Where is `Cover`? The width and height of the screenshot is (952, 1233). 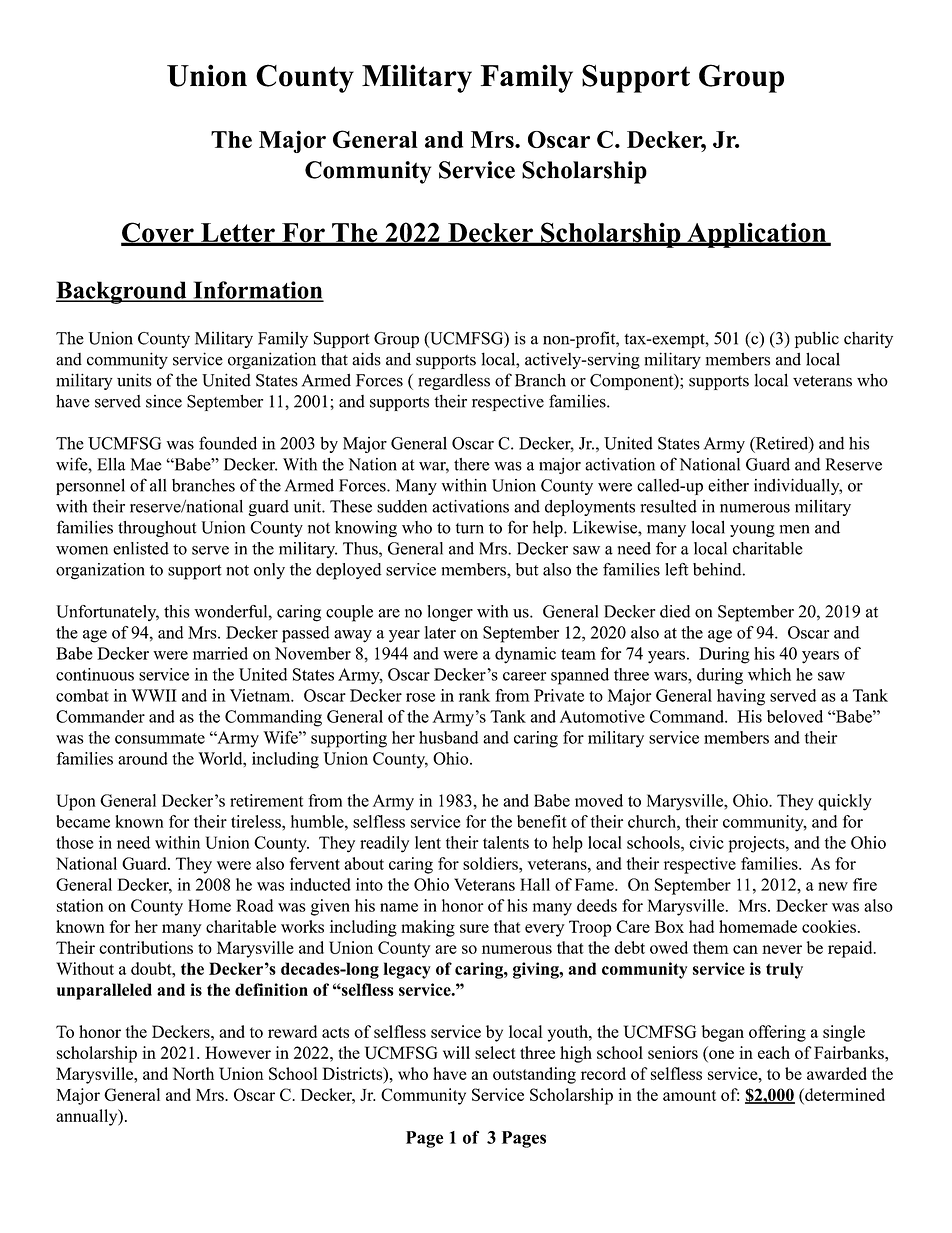 Cover is located at coordinates (158, 233).
